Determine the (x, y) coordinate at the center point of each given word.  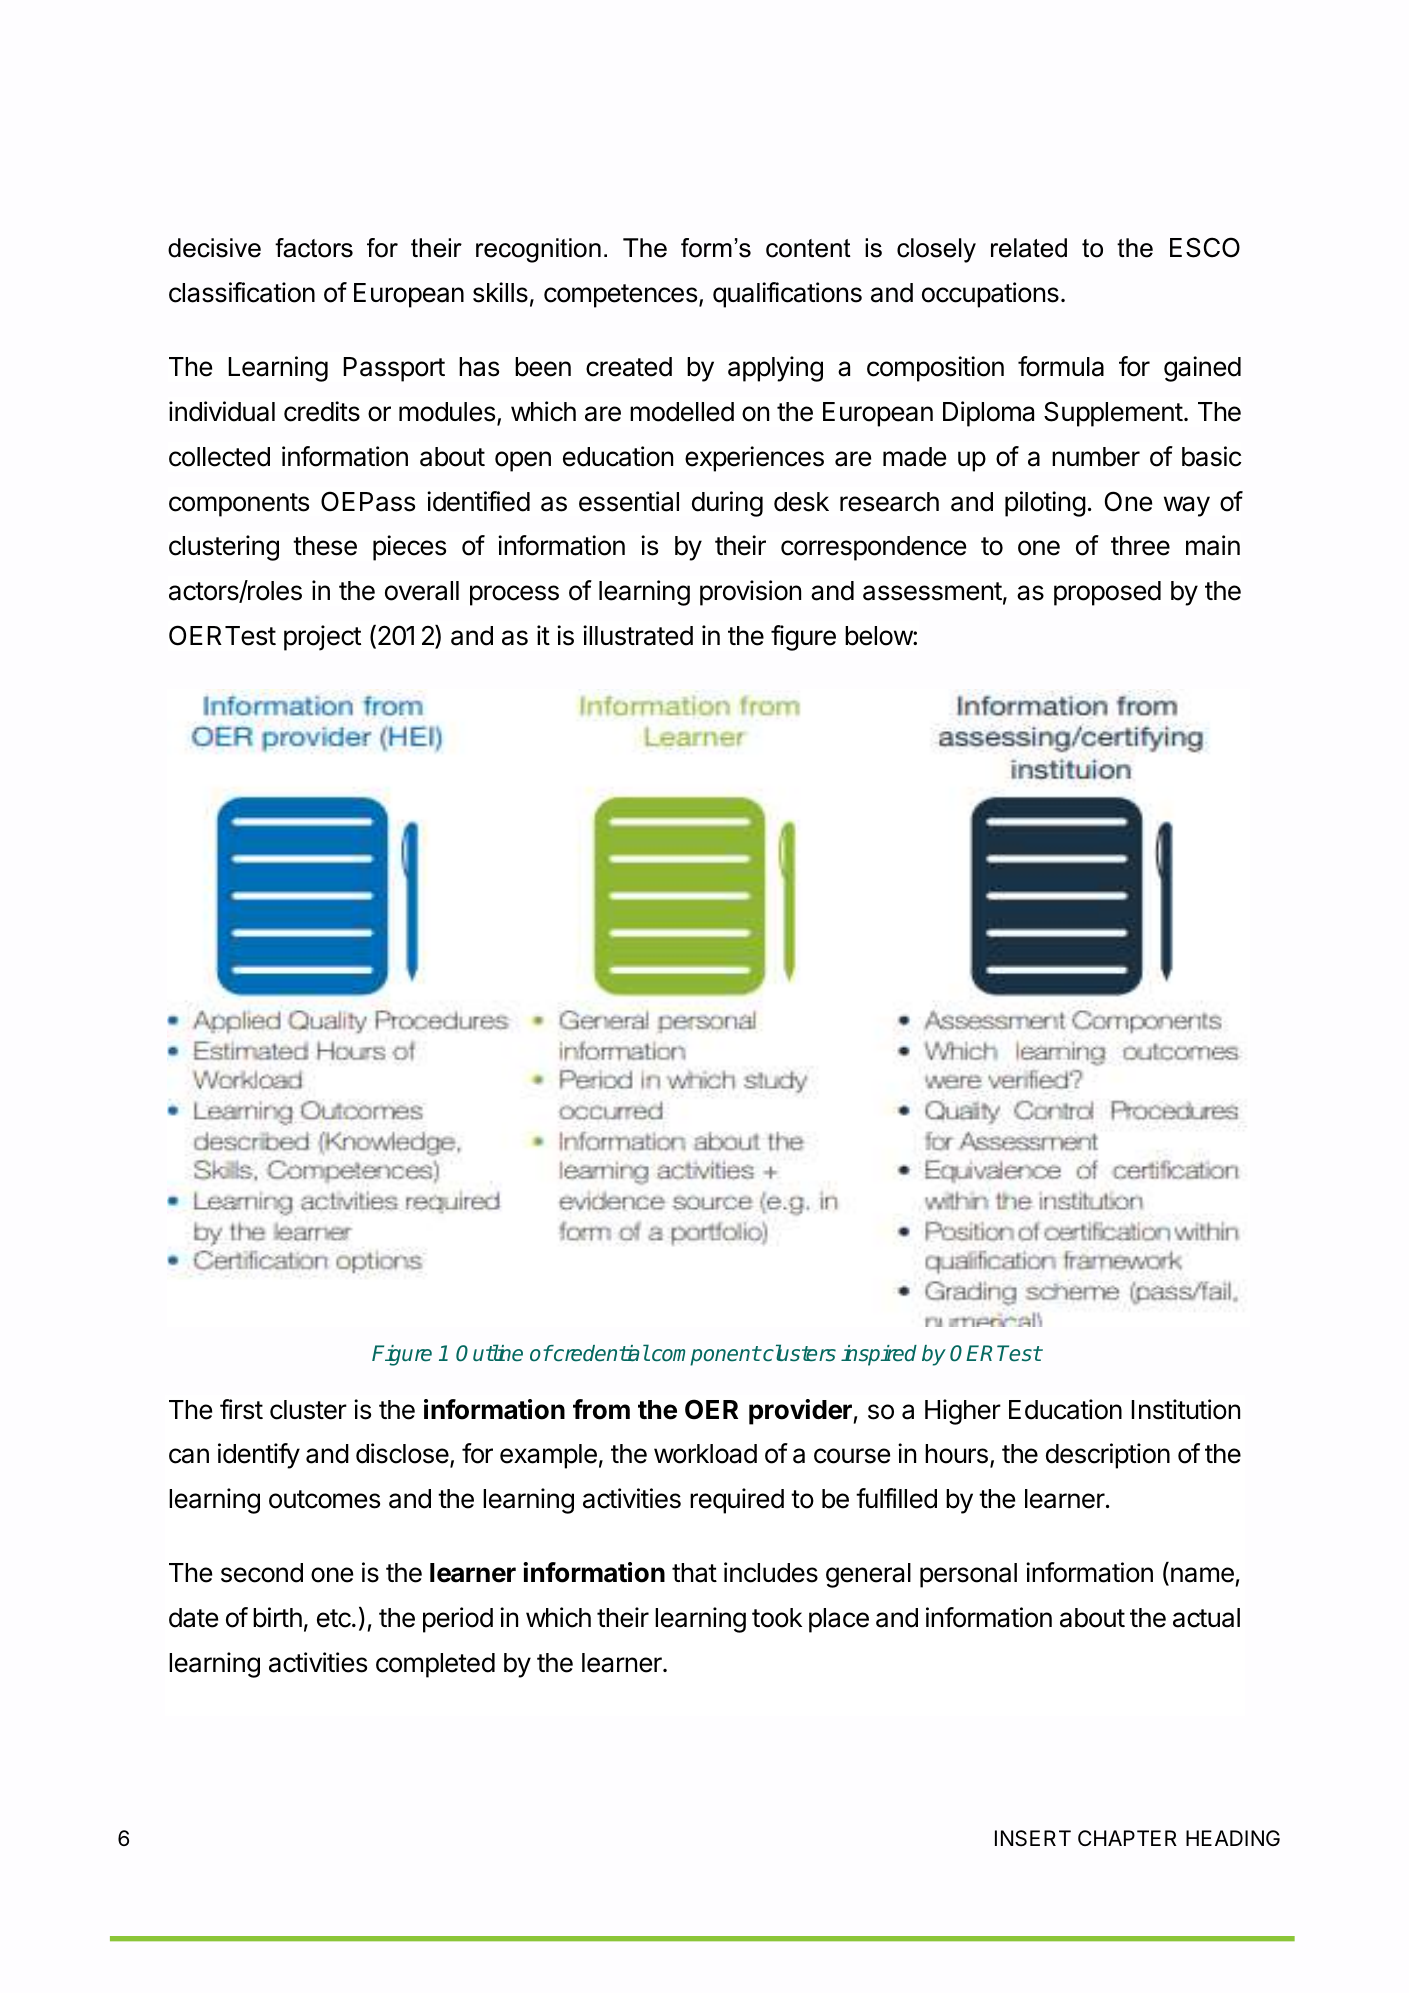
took (777, 1618)
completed (435, 1665)
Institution (1185, 1409)
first (241, 1409)
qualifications (787, 295)
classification (242, 292)
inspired (879, 1355)
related (1029, 248)
